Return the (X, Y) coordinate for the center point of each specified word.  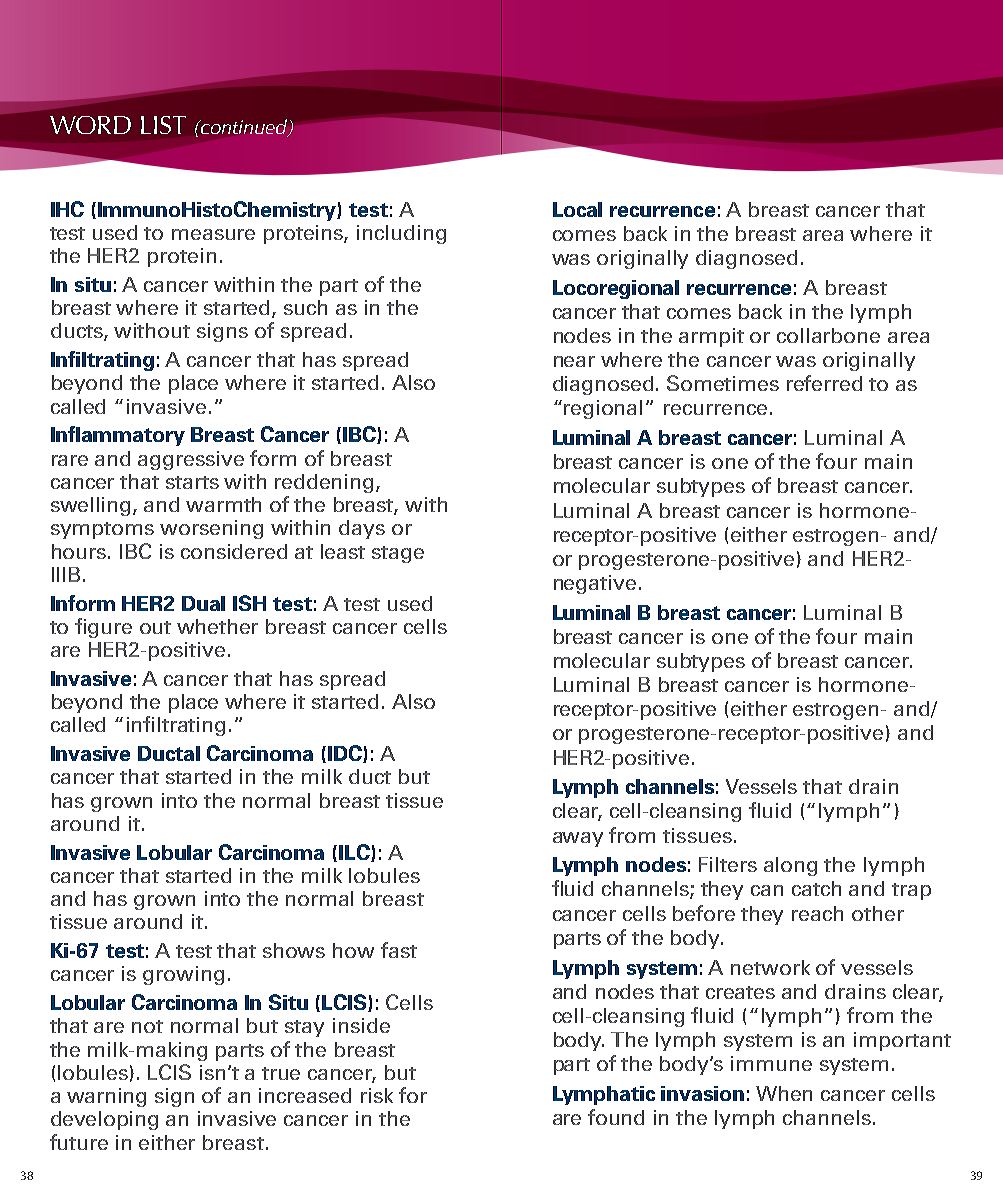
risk (377, 1095)
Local (577, 209)
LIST (163, 125)
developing (104, 1120)
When (784, 1093)
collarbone (828, 335)
